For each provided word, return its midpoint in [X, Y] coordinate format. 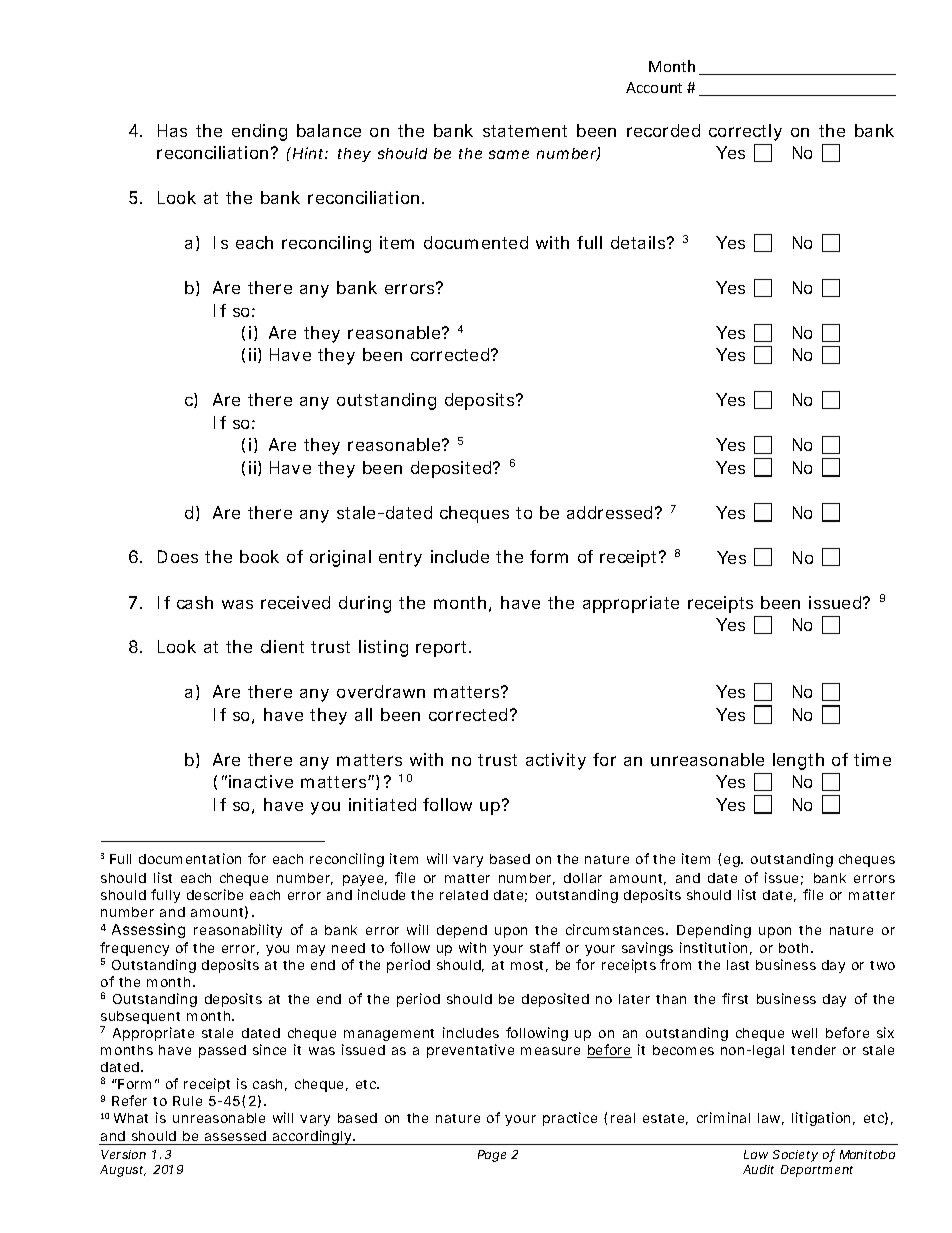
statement [525, 131]
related [464, 895]
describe [215, 894]
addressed [609, 512]
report [443, 649]
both [793, 948]
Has [172, 130]
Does [178, 556]
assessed [235, 1136]
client [282, 646]
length [798, 761]
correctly [745, 132]
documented [476, 242]
